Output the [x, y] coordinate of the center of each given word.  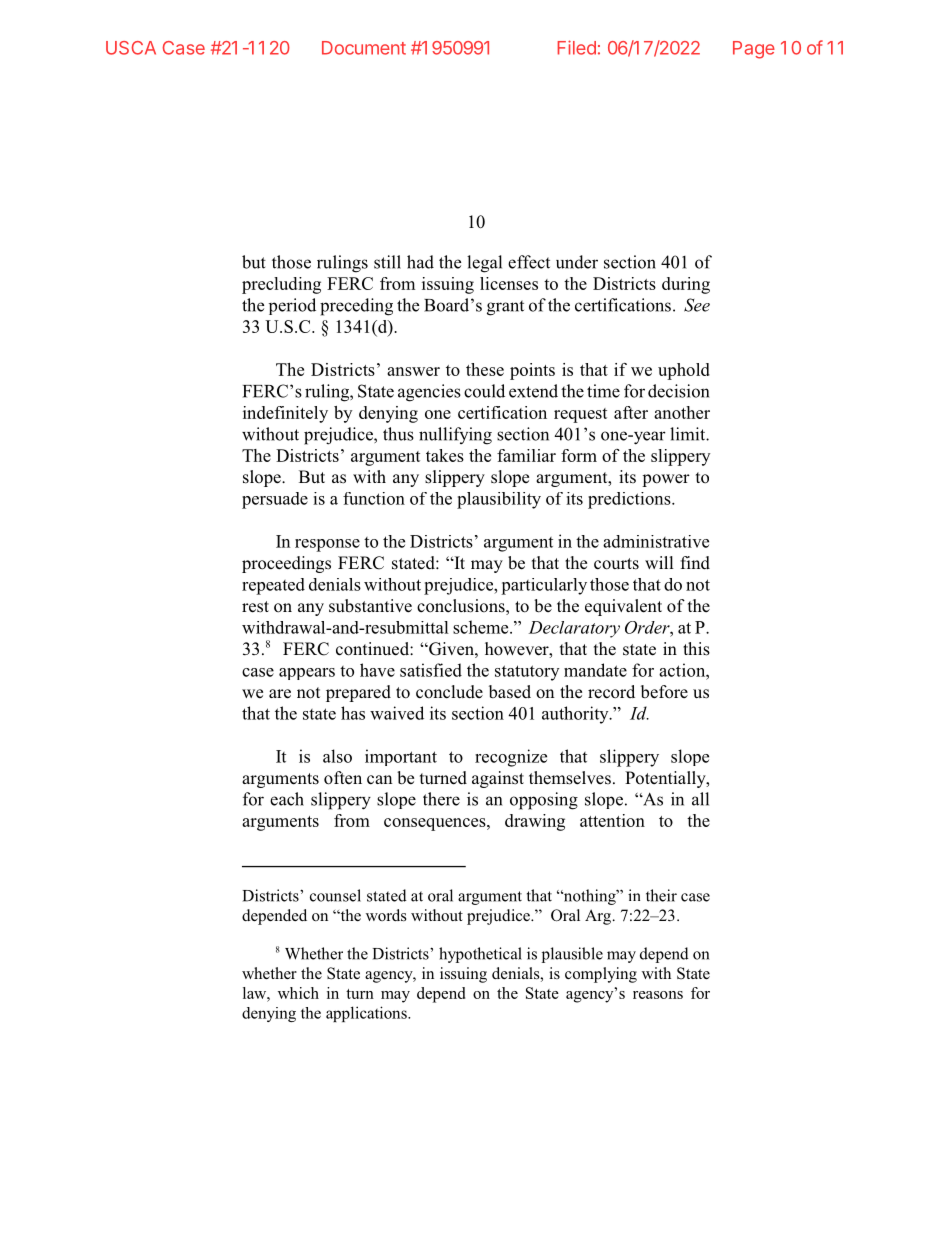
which [298, 993]
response [327, 545]
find [695, 563]
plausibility [499, 500]
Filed [576, 47]
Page [754, 50]
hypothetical [480, 955]
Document [364, 48]
